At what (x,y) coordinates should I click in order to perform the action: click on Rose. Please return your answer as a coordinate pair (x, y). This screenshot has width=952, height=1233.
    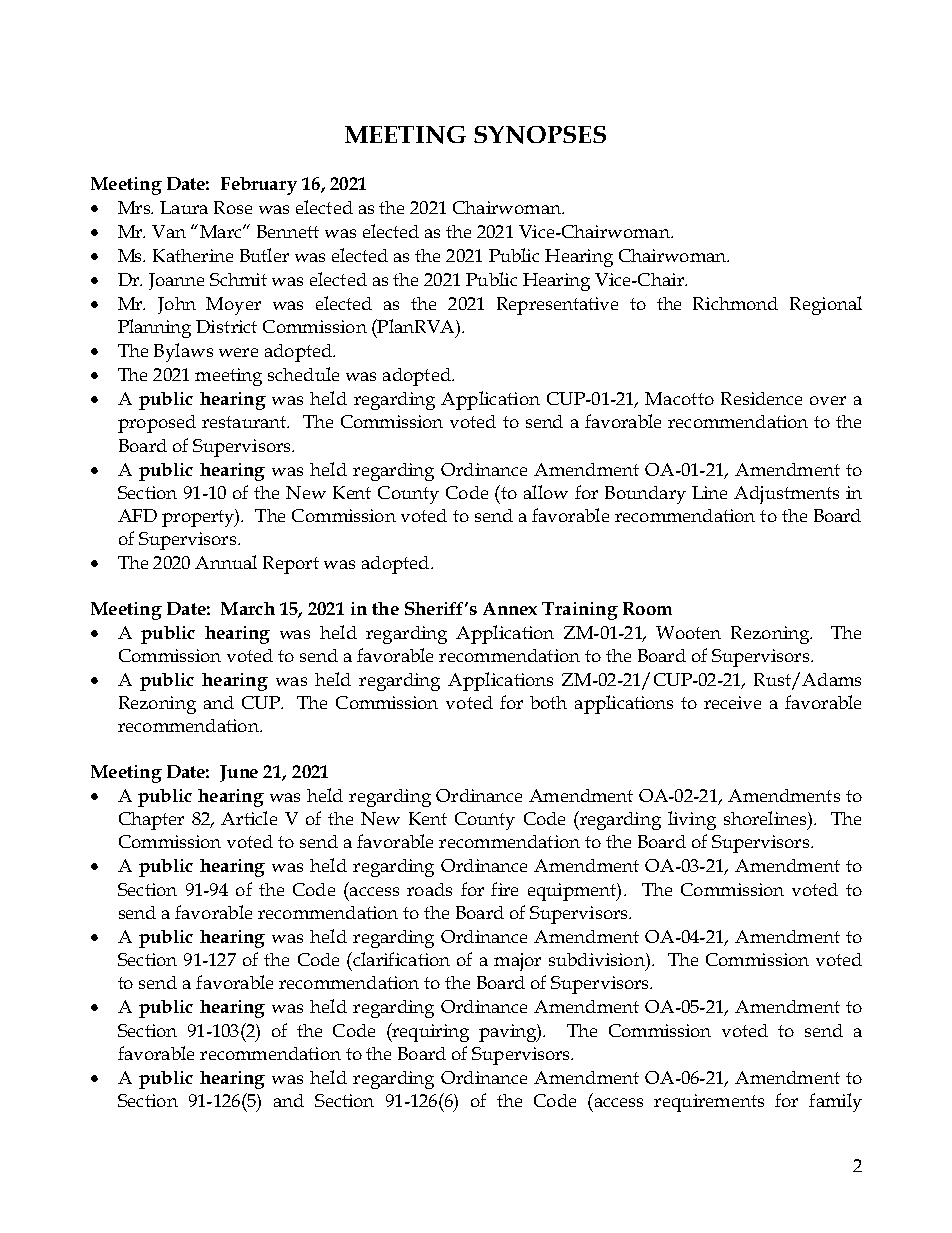
    Looking at the image, I should click on (233, 207).
